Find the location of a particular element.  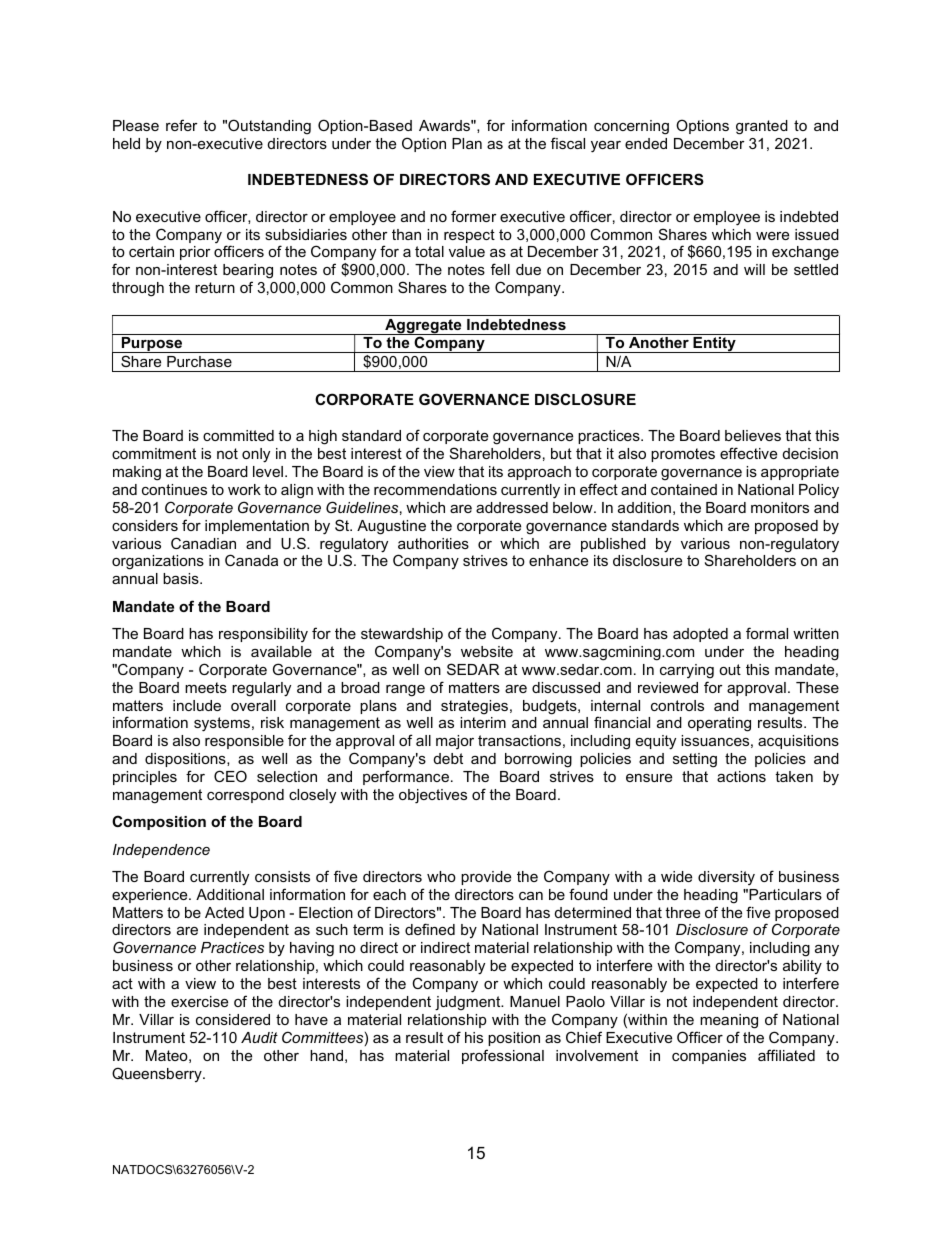

professional is located at coordinates (503, 1056).
